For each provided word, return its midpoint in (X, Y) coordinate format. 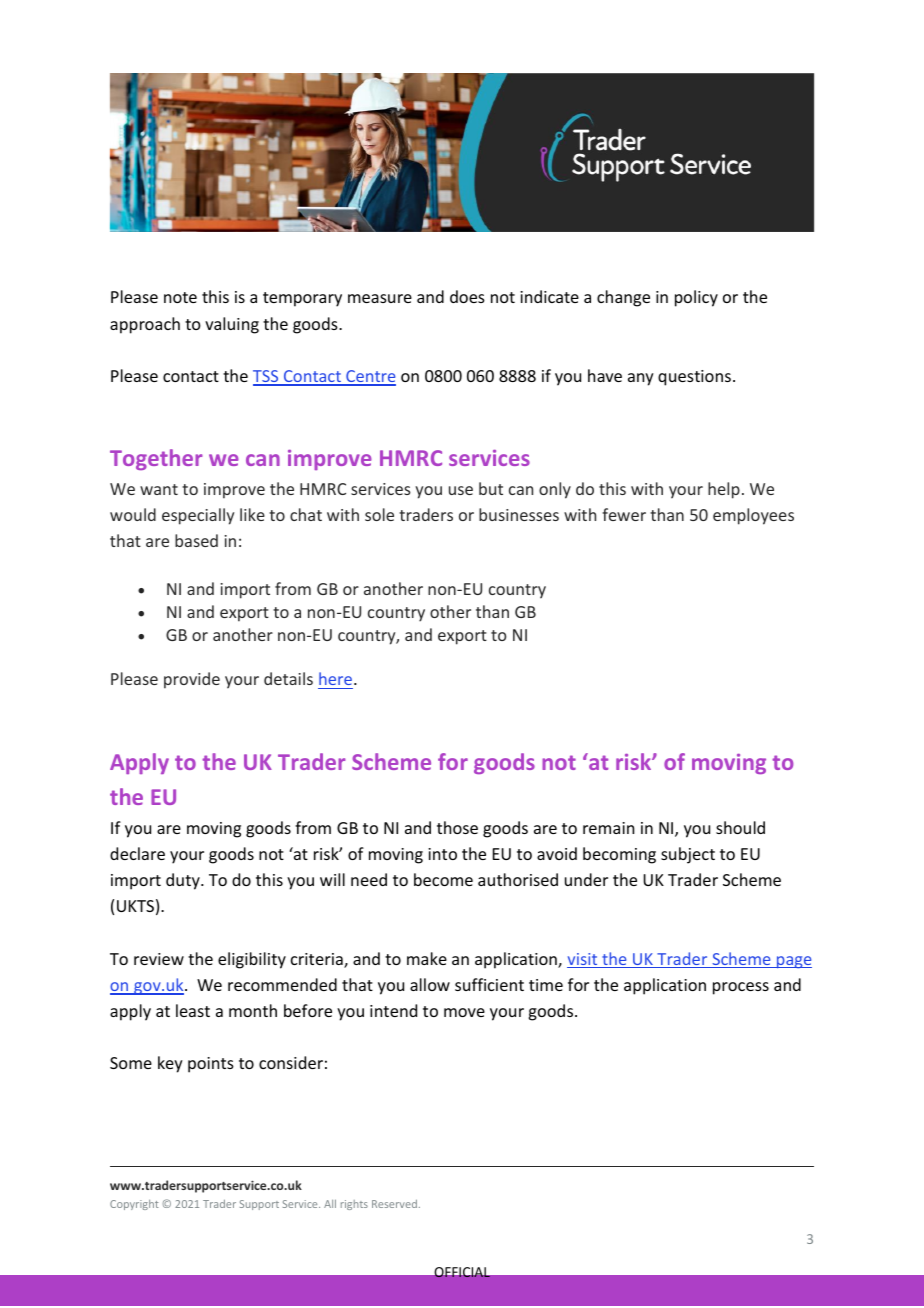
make (427, 958)
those (457, 827)
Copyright (134, 1205)
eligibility (252, 960)
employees (753, 516)
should (740, 827)
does (467, 296)
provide (192, 680)
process (741, 988)
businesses (519, 514)
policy (696, 298)
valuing (232, 325)
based (196, 540)
